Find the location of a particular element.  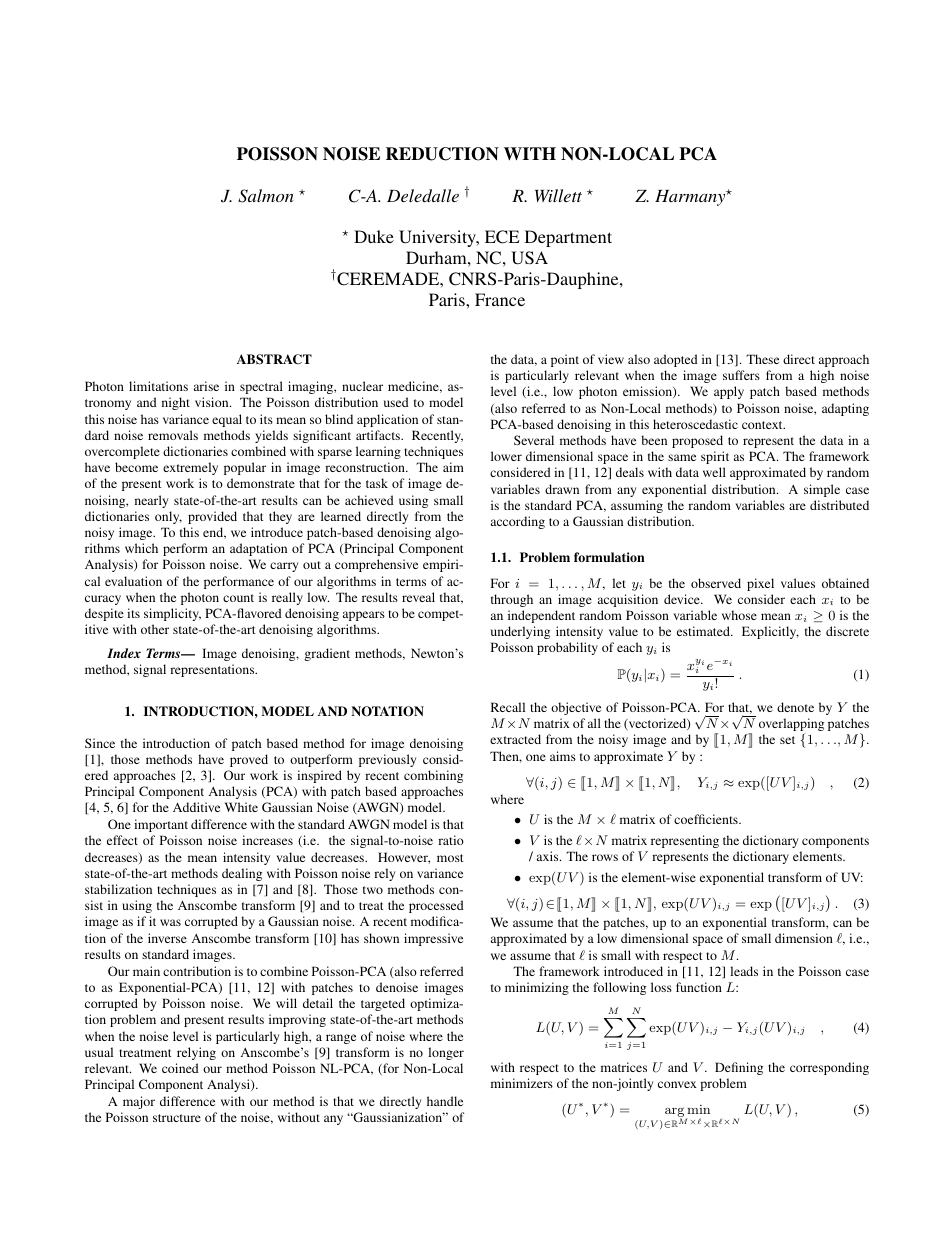

These is located at coordinates (762, 359).
